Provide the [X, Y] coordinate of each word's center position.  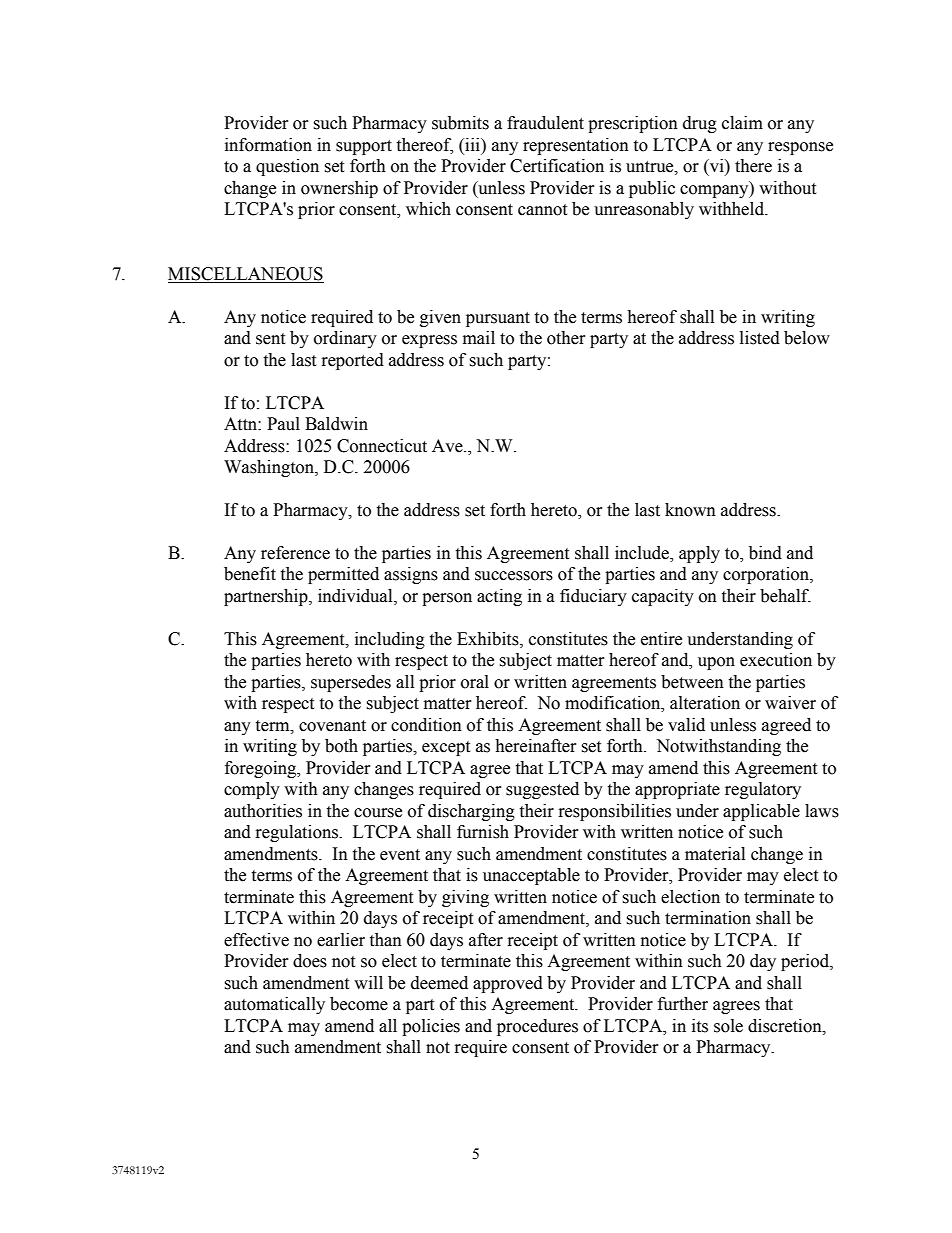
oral [475, 682]
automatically [274, 1005]
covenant [332, 726]
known [690, 510]
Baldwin [336, 424]
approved [508, 984]
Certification [557, 166]
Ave [448, 446]
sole [728, 1026]
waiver [790, 703]
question [287, 167]
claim [742, 123]
